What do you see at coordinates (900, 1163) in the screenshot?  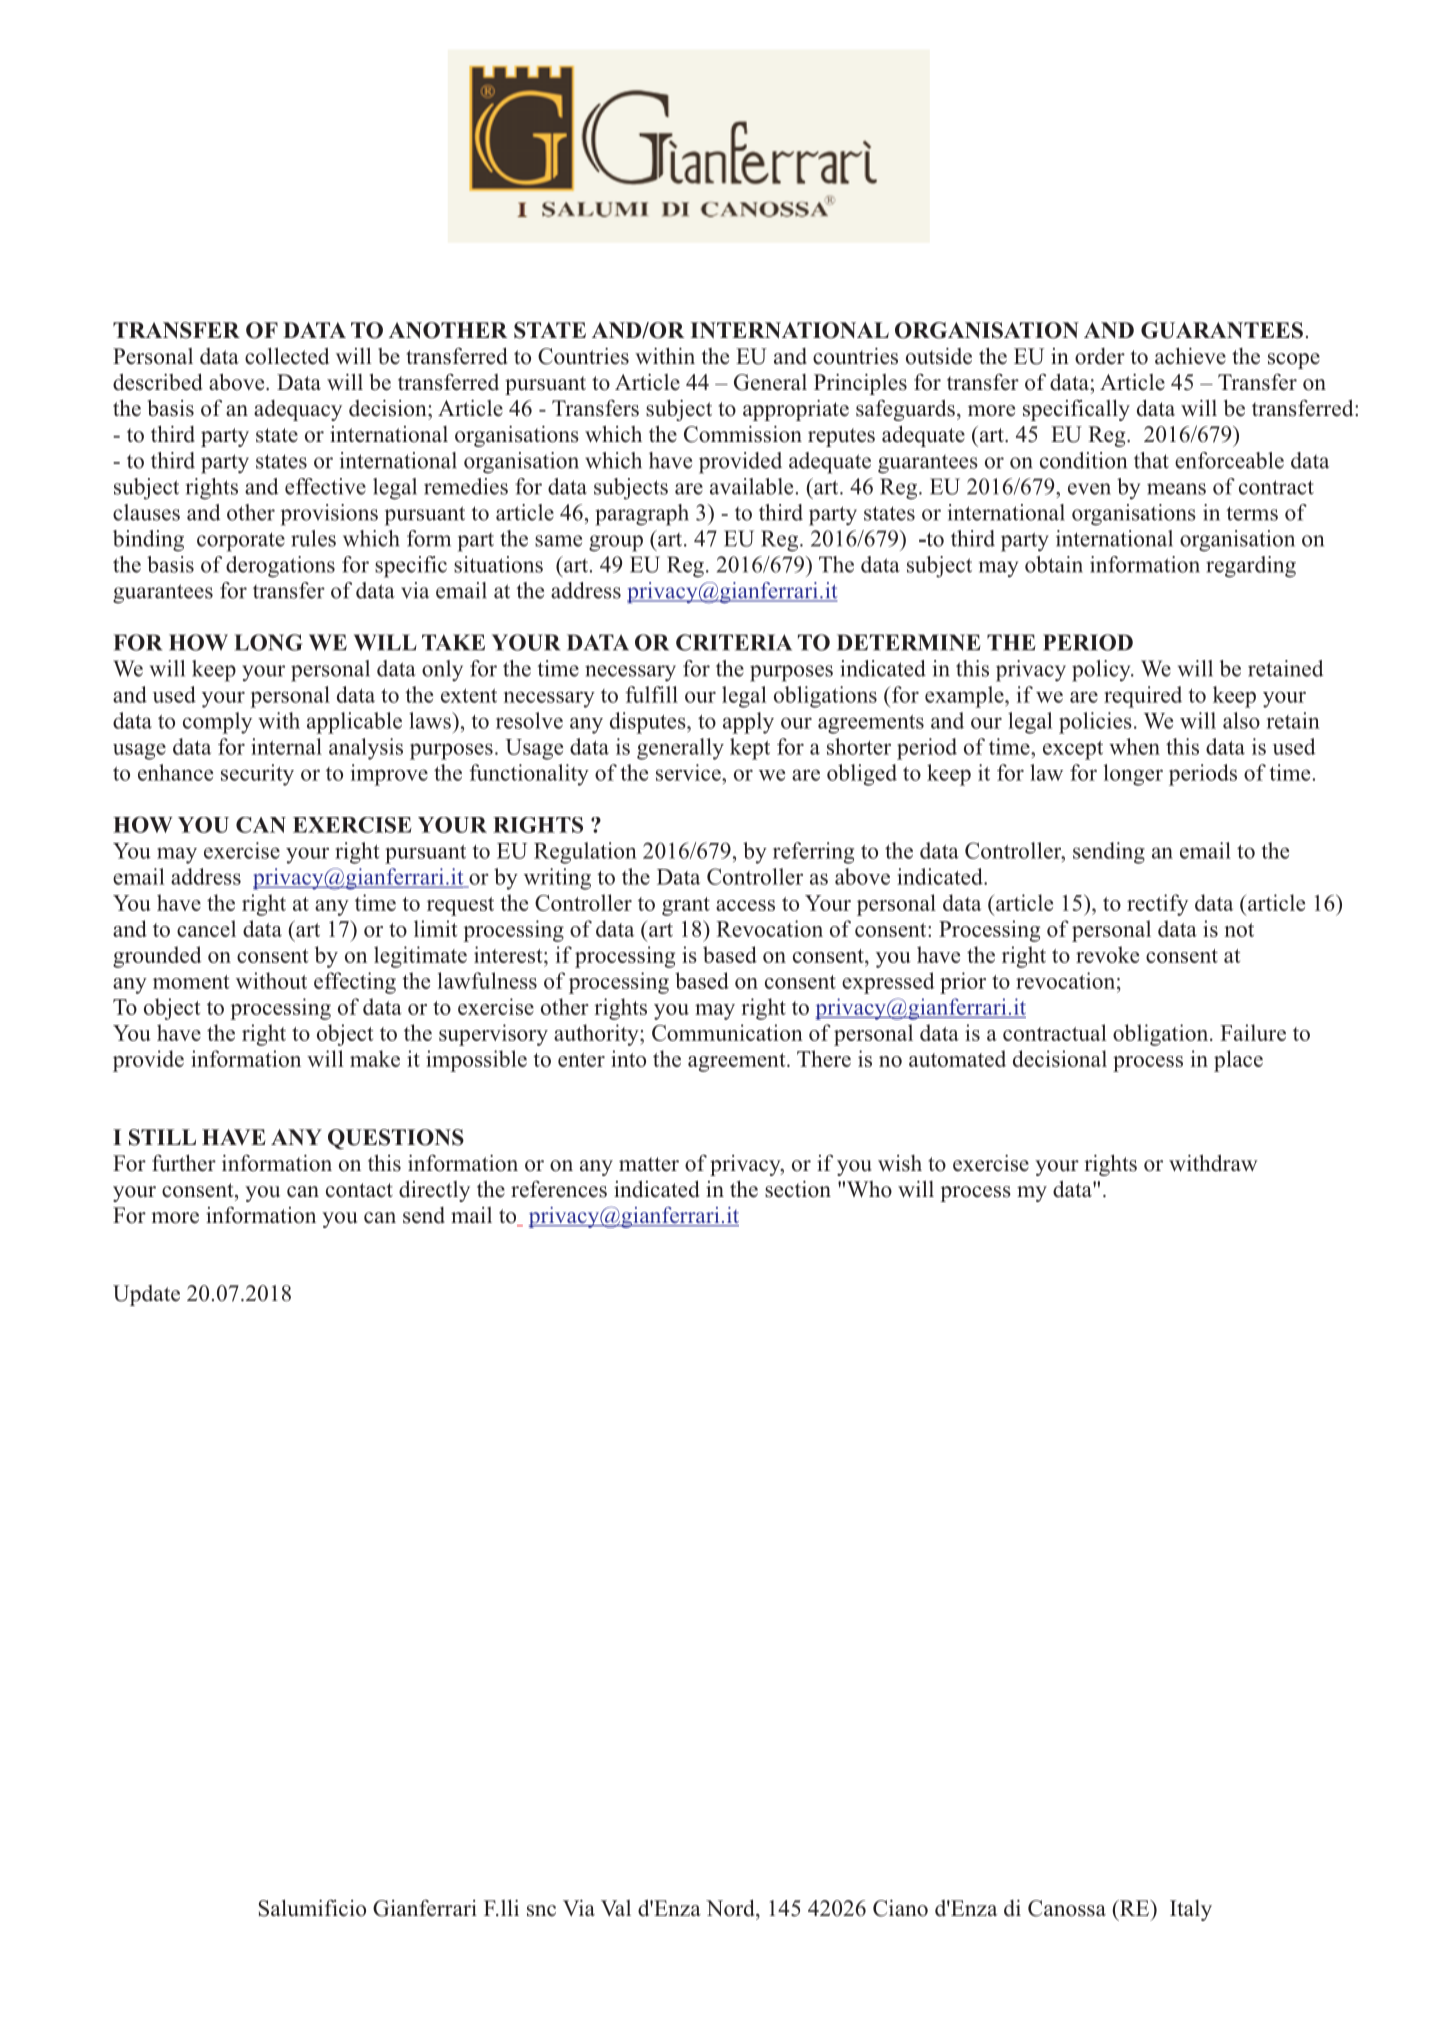 I see `wish` at bounding box center [900, 1163].
